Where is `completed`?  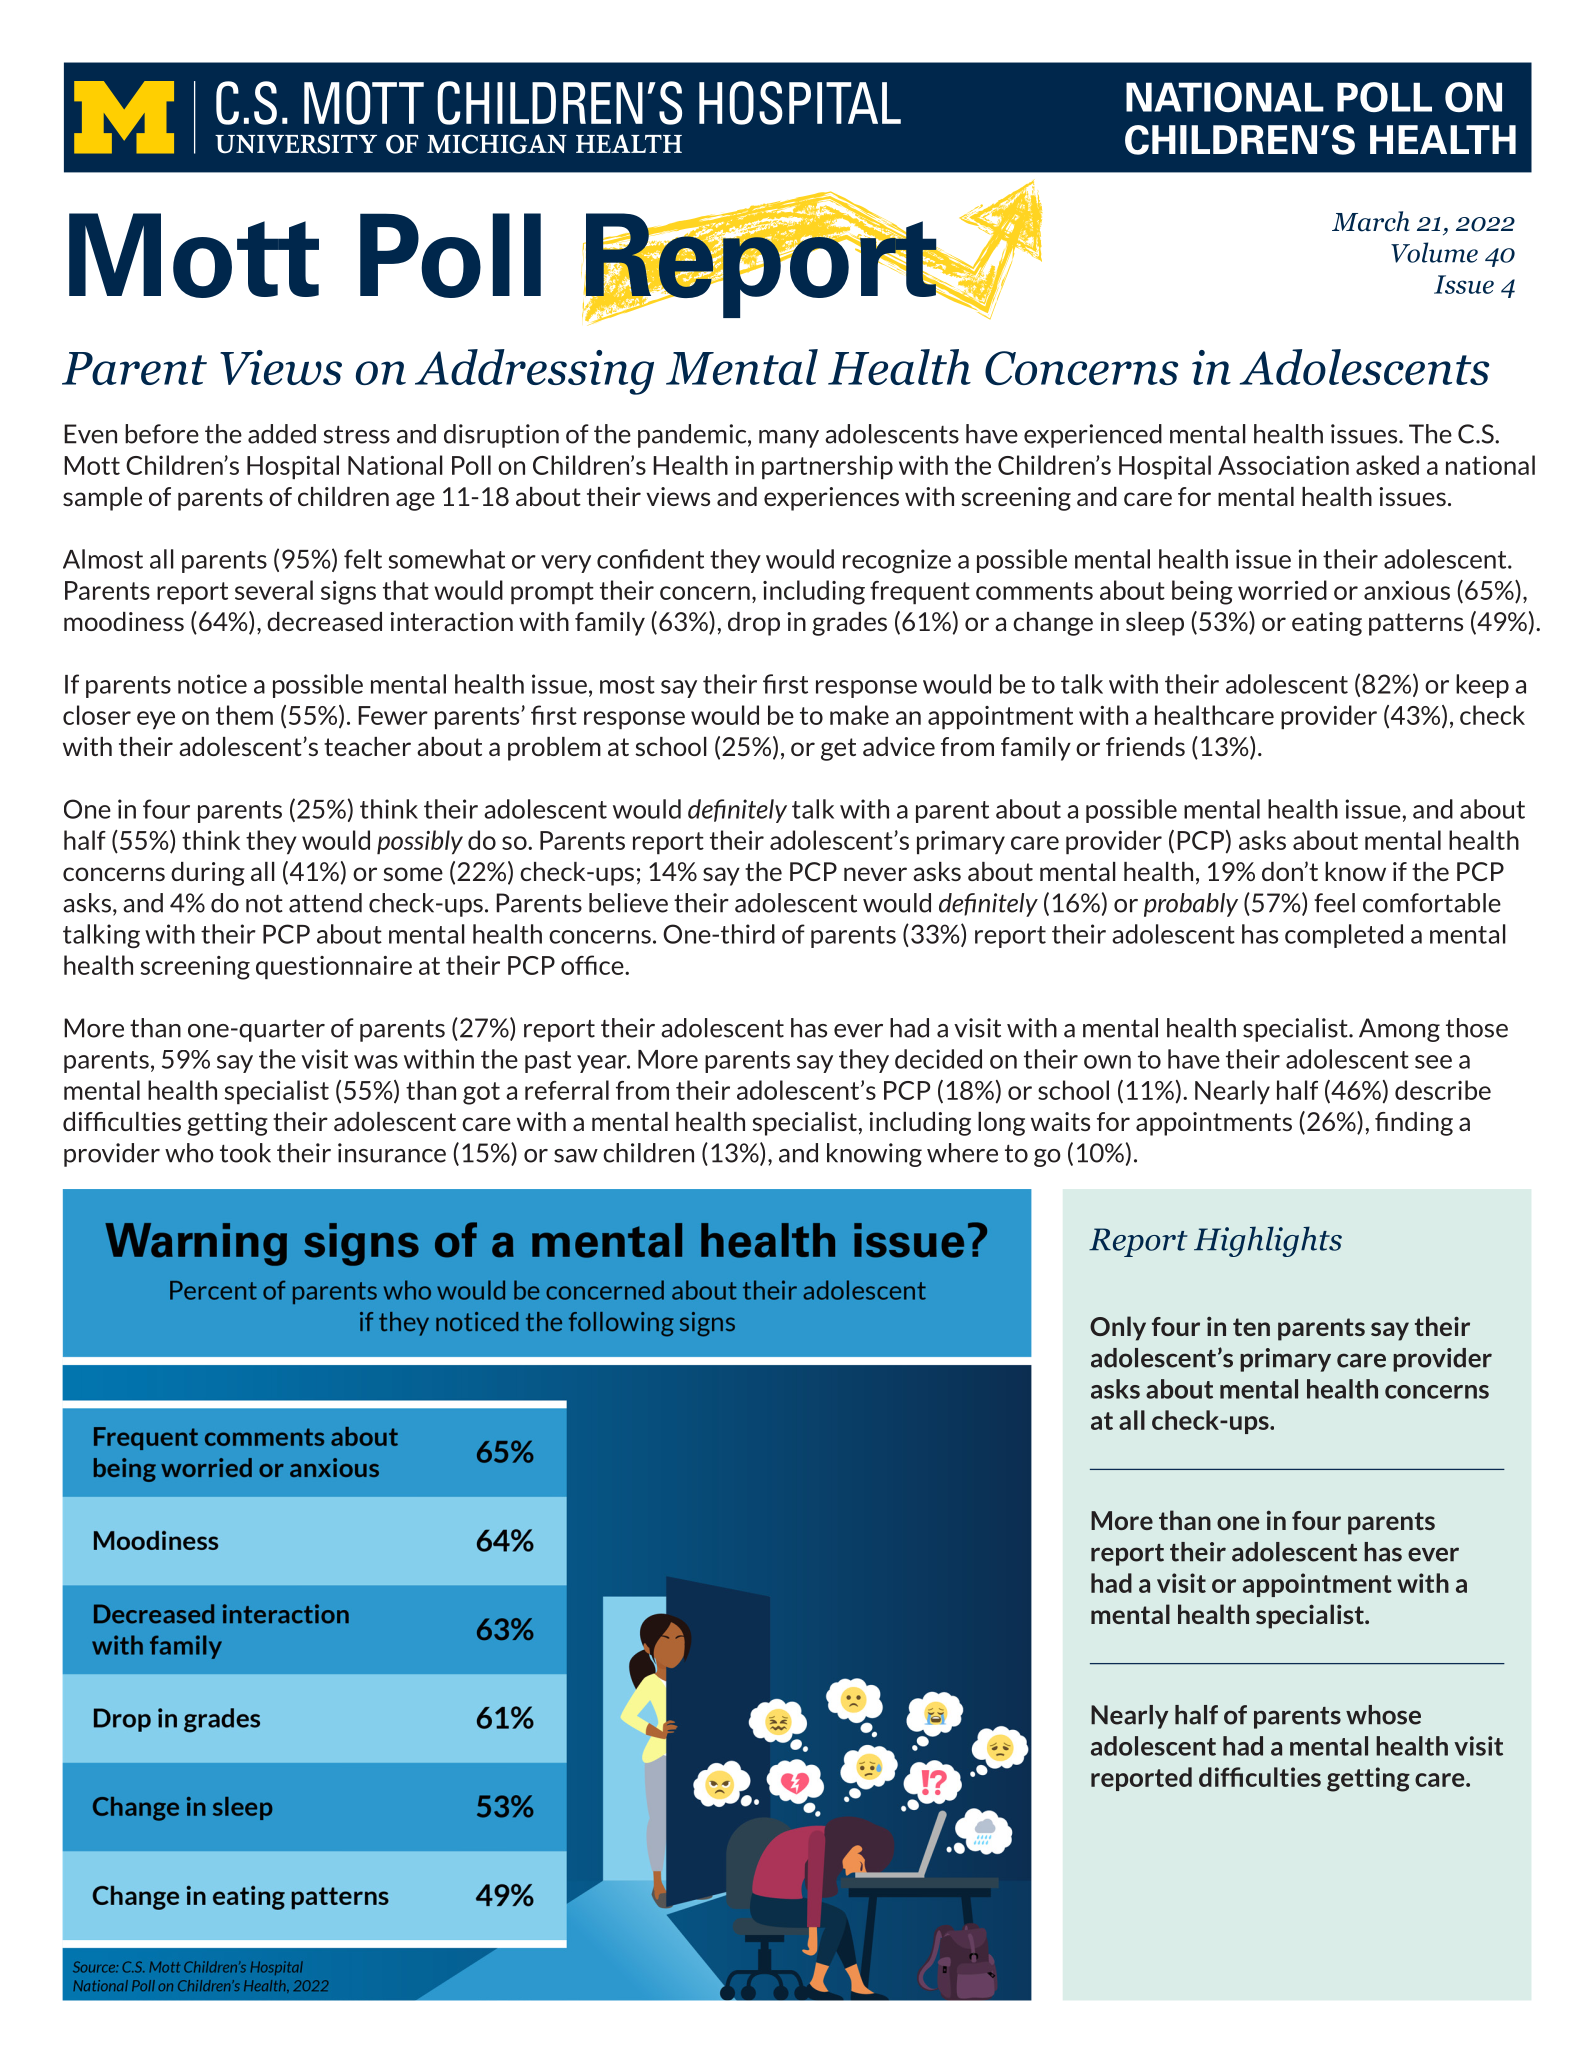
completed is located at coordinates (1344, 936).
